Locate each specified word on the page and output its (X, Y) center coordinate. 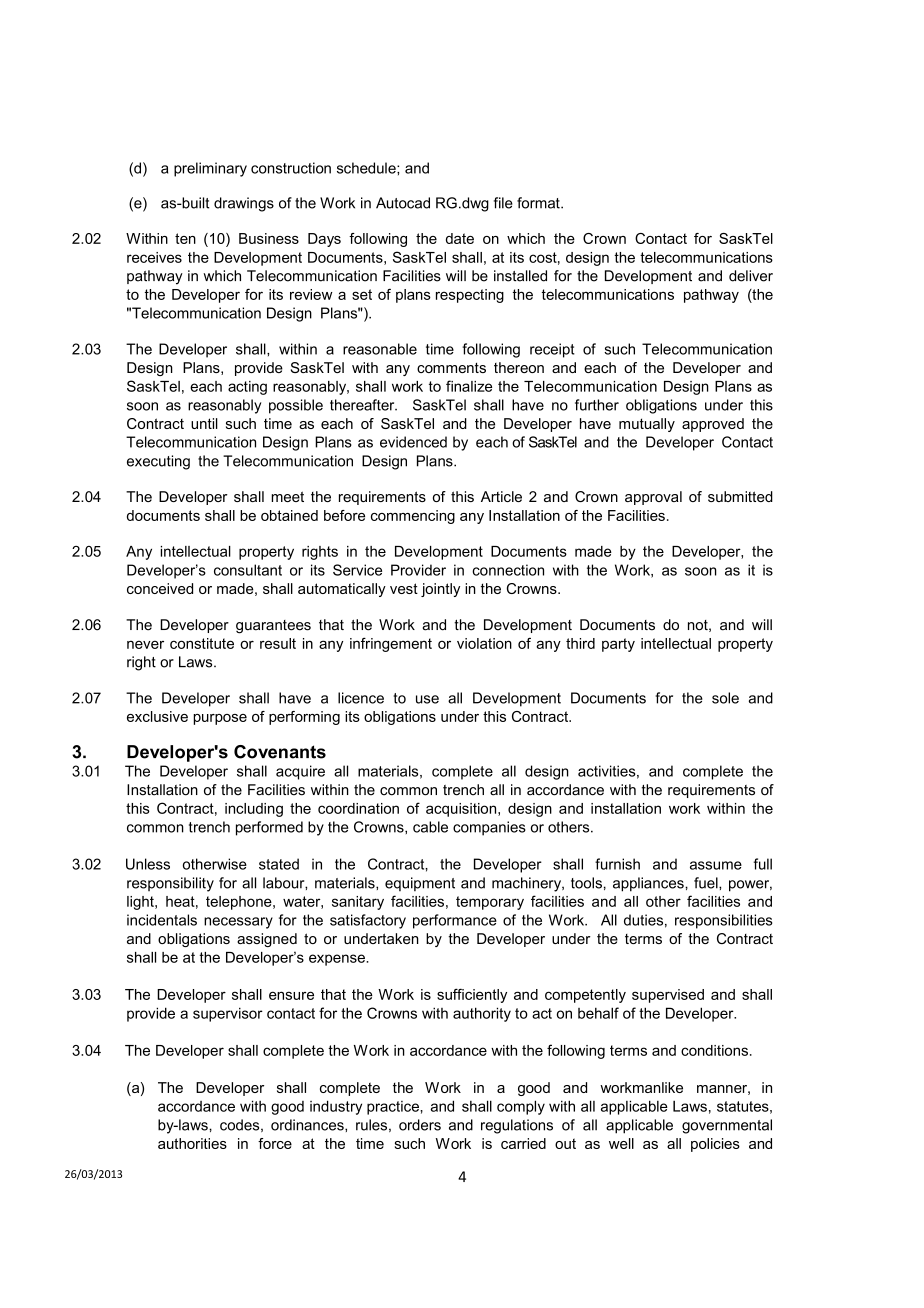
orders (420, 1125)
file (503, 203)
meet (287, 496)
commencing (413, 517)
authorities (192, 1143)
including (254, 810)
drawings (244, 204)
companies (489, 828)
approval (653, 498)
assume (716, 865)
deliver (751, 276)
